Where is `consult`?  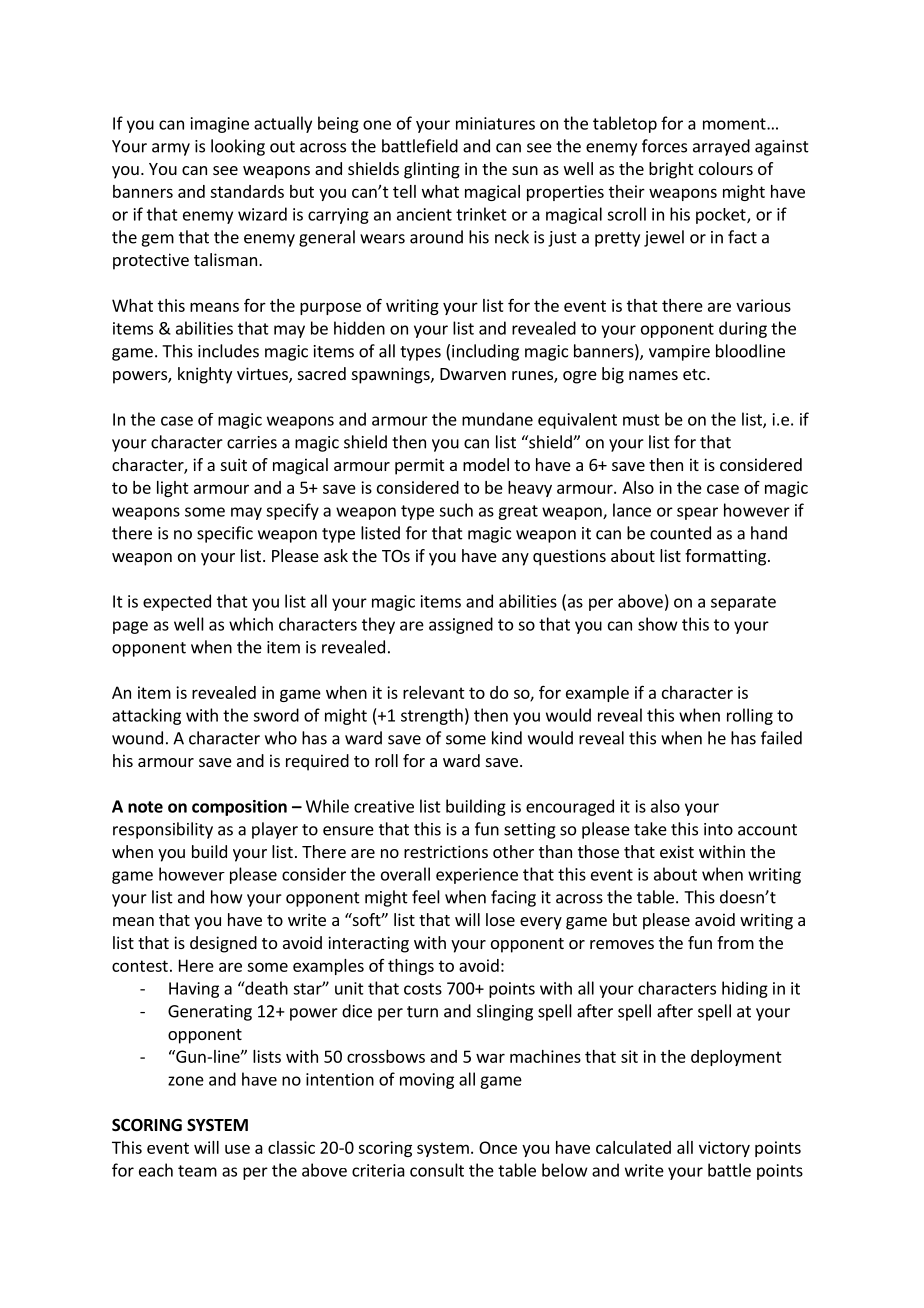 consult is located at coordinates (437, 1170).
